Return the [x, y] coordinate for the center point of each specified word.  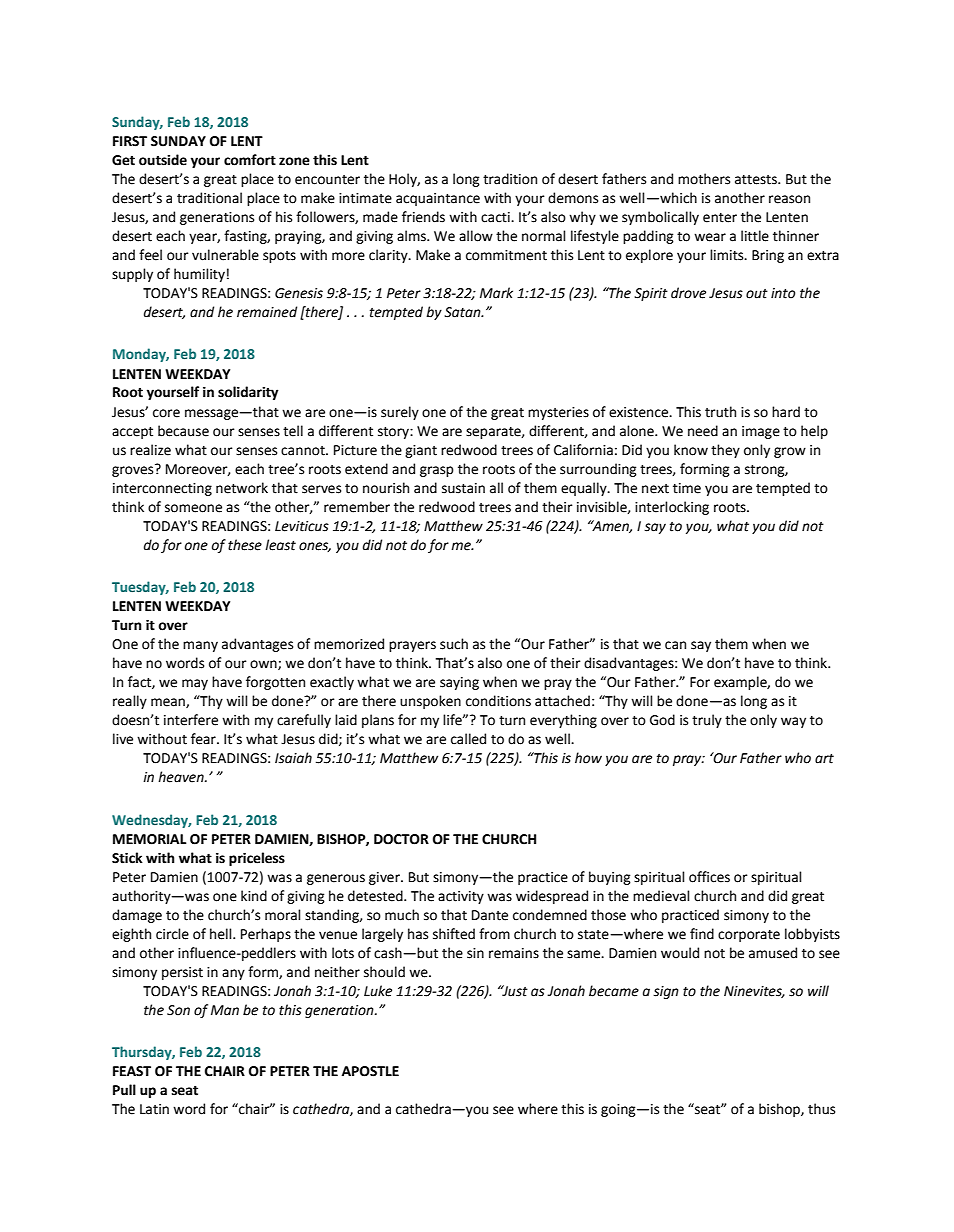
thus [821, 1109]
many [200, 646]
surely [400, 413]
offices [709, 877]
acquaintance [438, 199]
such [454, 644]
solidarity [248, 393]
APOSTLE [370, 1071]
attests [757, 180]
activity [461, 897]
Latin [154, 1109]
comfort [250, 160]
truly [707, 721]
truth [720, 412]
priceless [257, 859]
